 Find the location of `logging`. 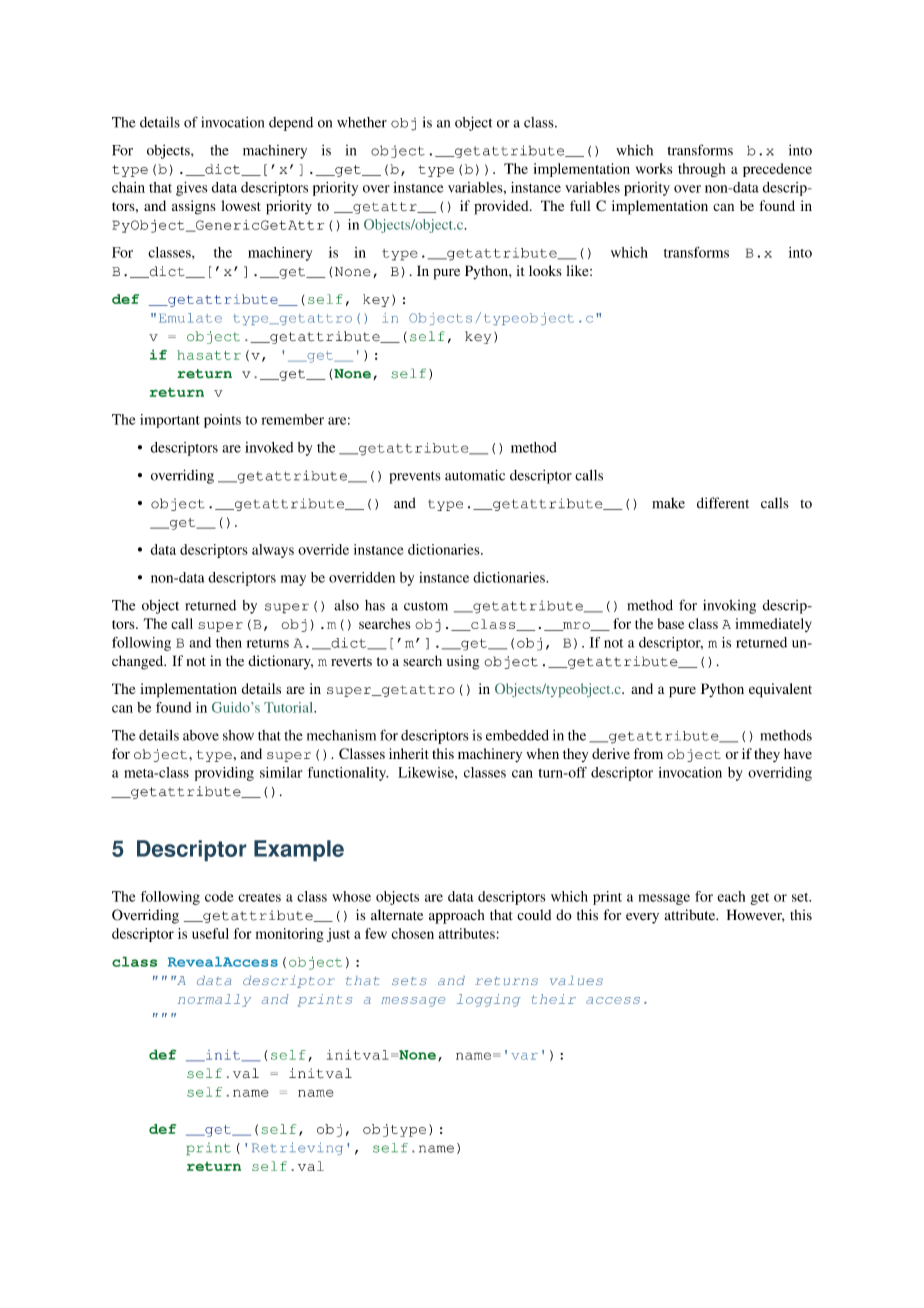

logging is located at coordinates (489, 1000).
